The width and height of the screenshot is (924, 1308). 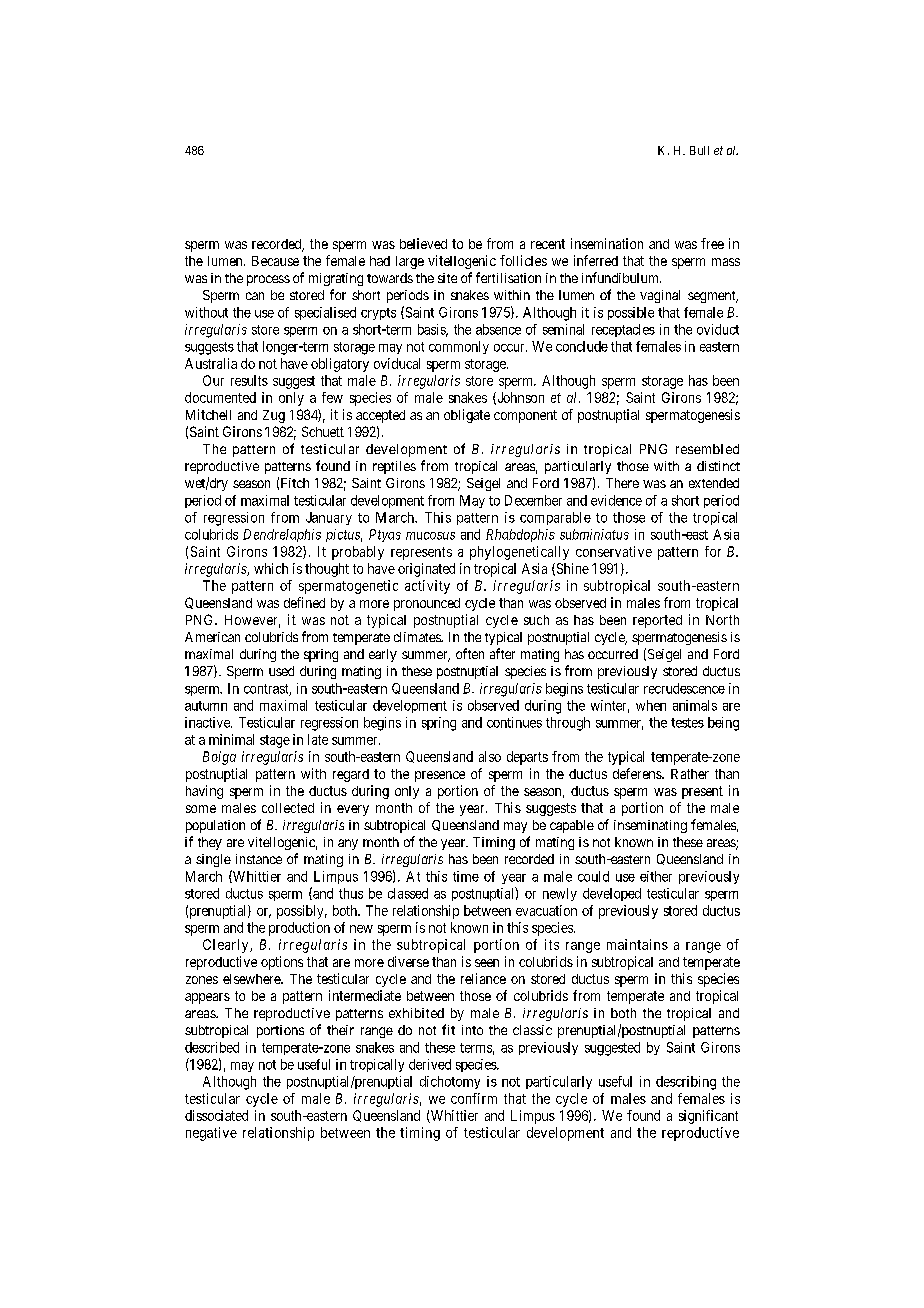 I want to click on Because, so click(x=275, y=261).
